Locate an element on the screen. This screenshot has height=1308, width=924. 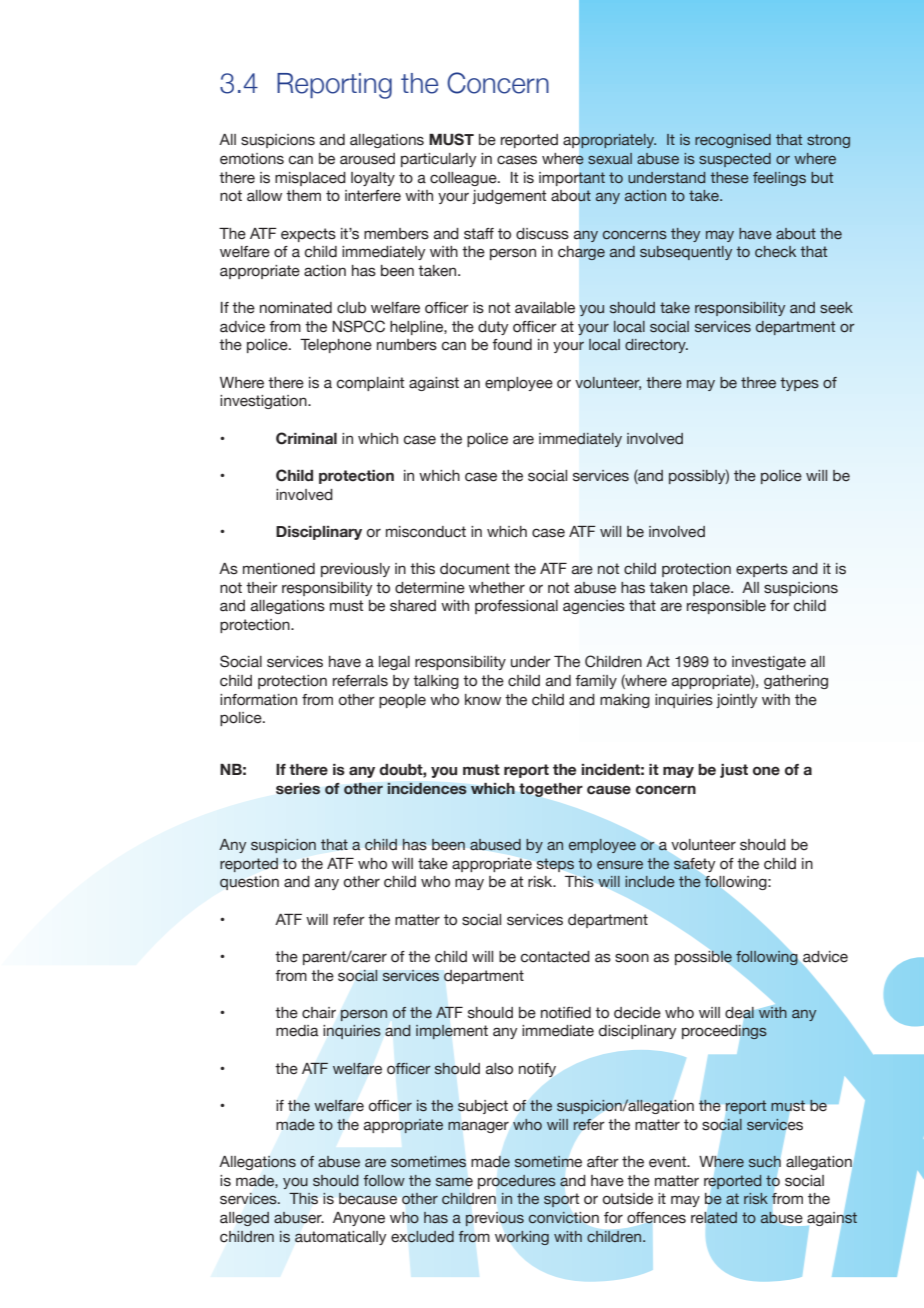
information is located at coordinates (258, 700).
